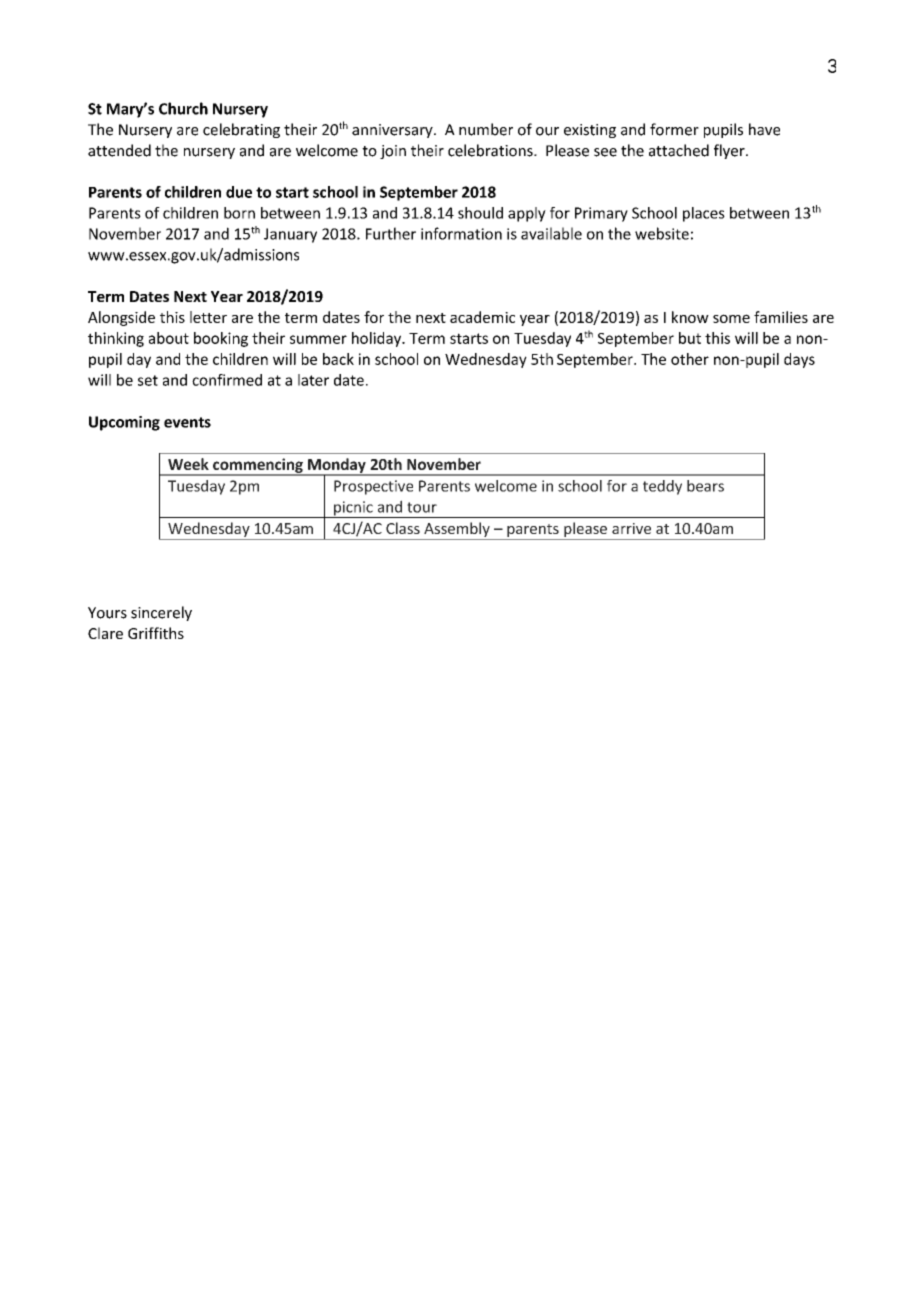 This image has height=1308, width=924. Describe the element at coordinates (482, 317) in the image. I see `academic` at that location.
